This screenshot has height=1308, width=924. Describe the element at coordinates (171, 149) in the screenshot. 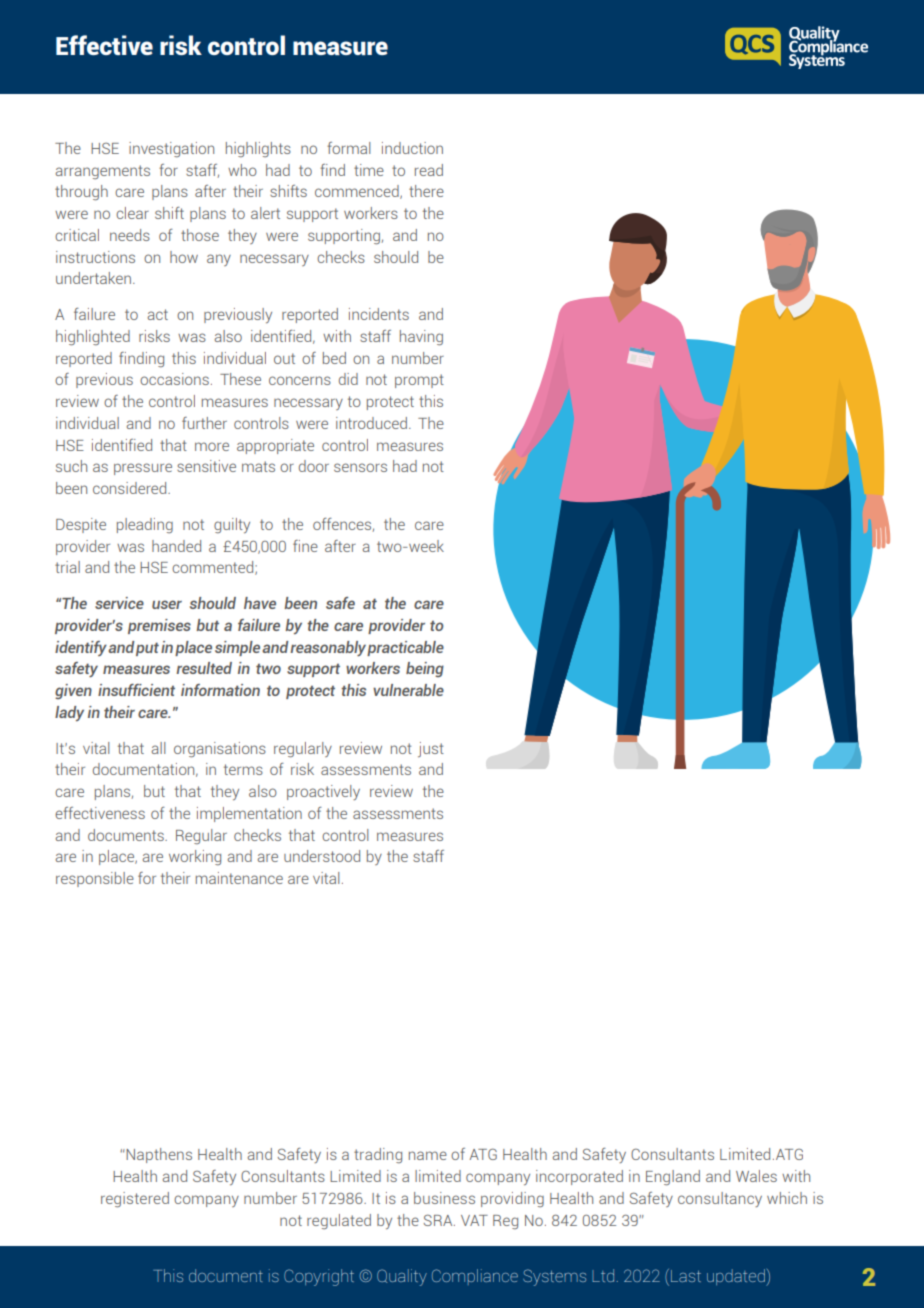

I see `investigation` at that location.
